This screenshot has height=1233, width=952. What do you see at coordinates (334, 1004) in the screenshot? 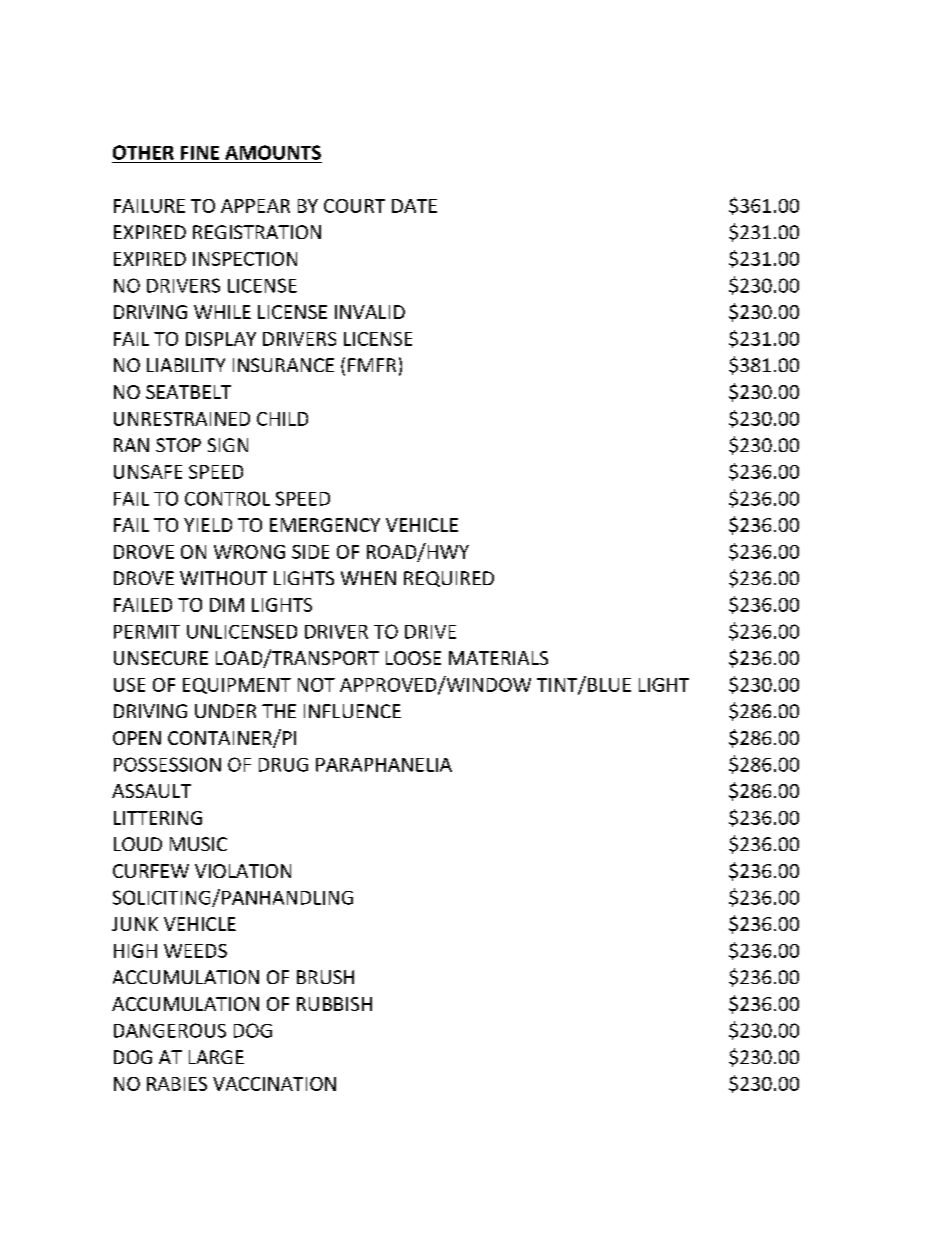
I see `RUBBISH` at bounding box center [334, 1004].
